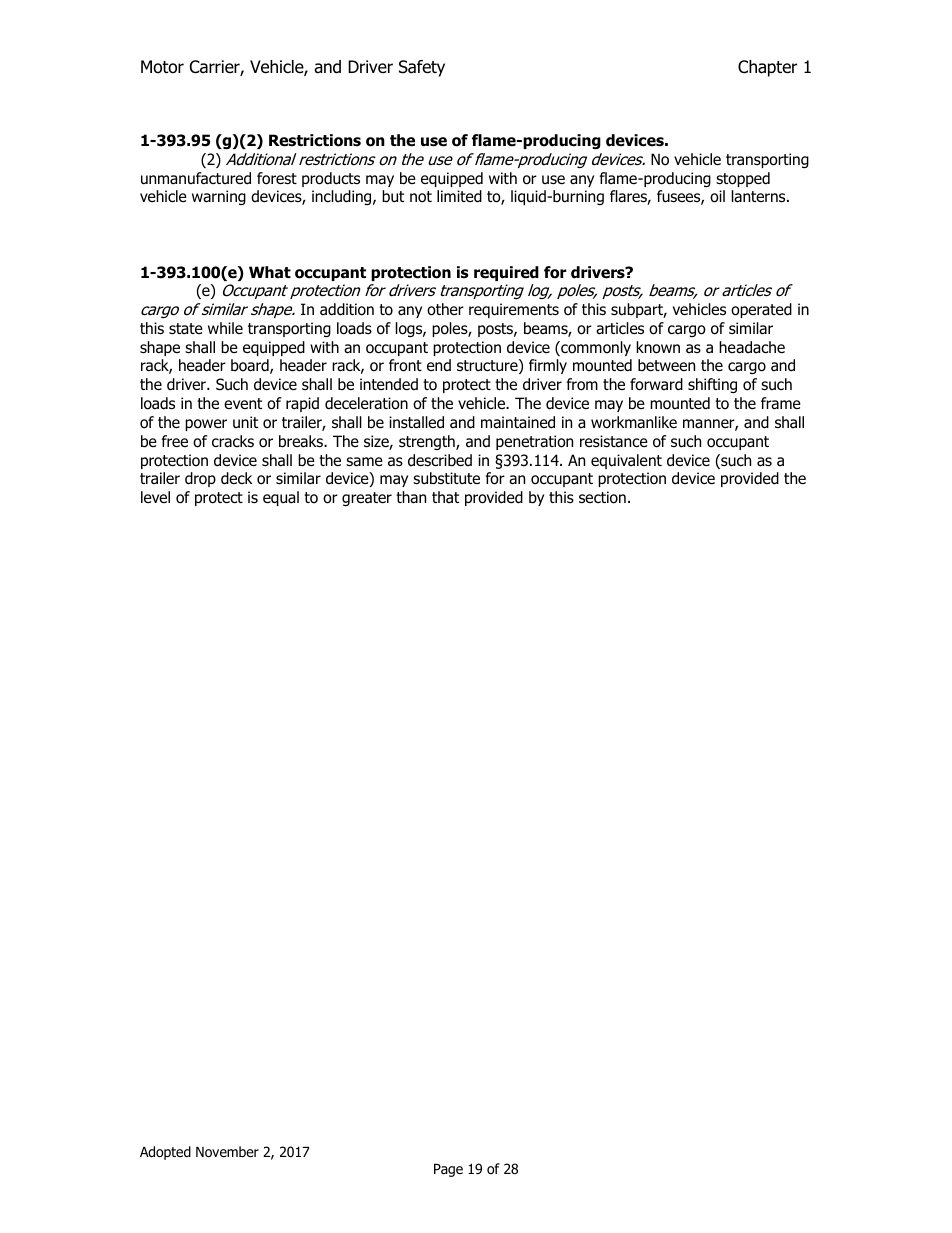  Describe the element at coordinates (162, 67) in the screenshot. I see `Motor` at that location.
